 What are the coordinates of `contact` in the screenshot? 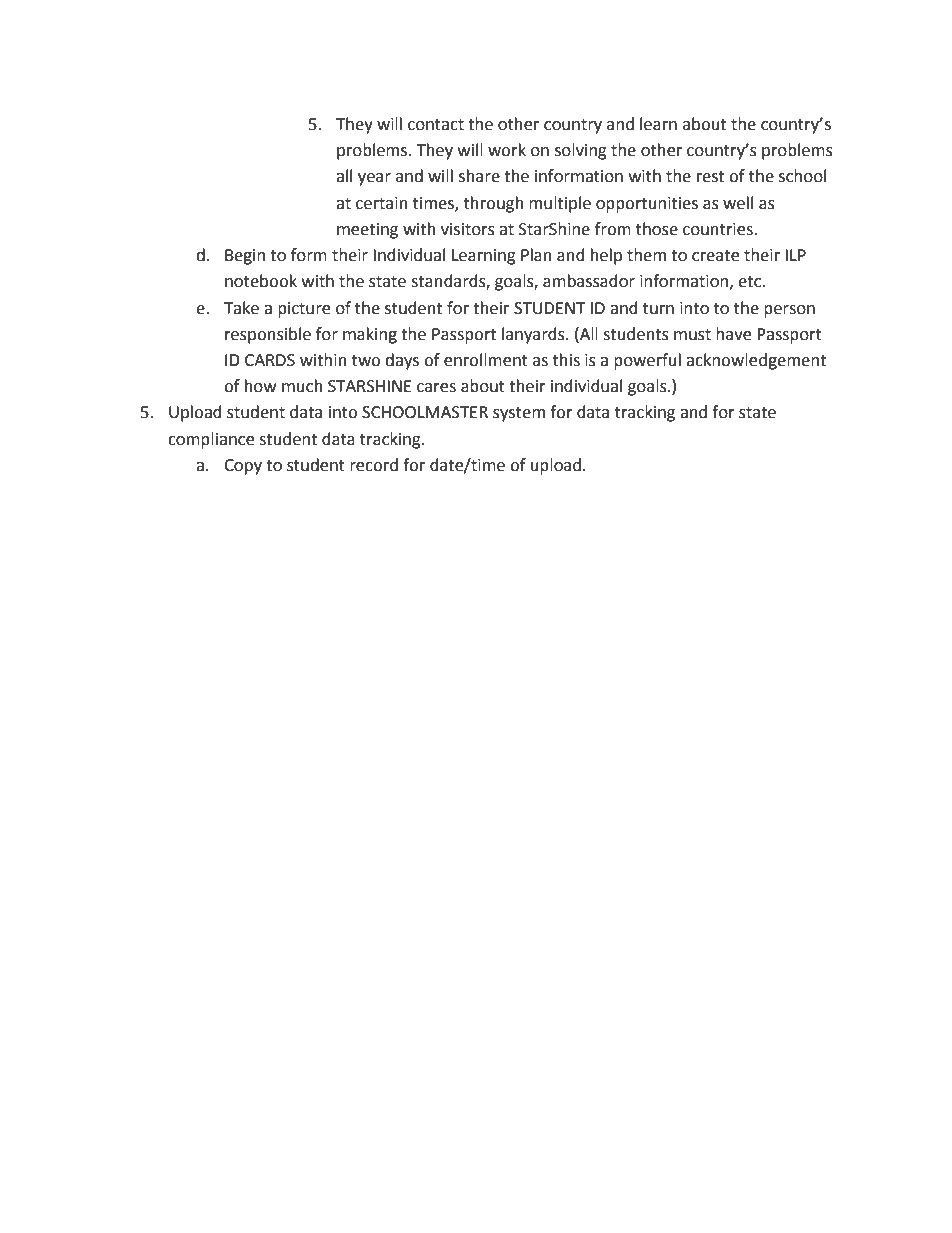 It's located at (436, 125).
